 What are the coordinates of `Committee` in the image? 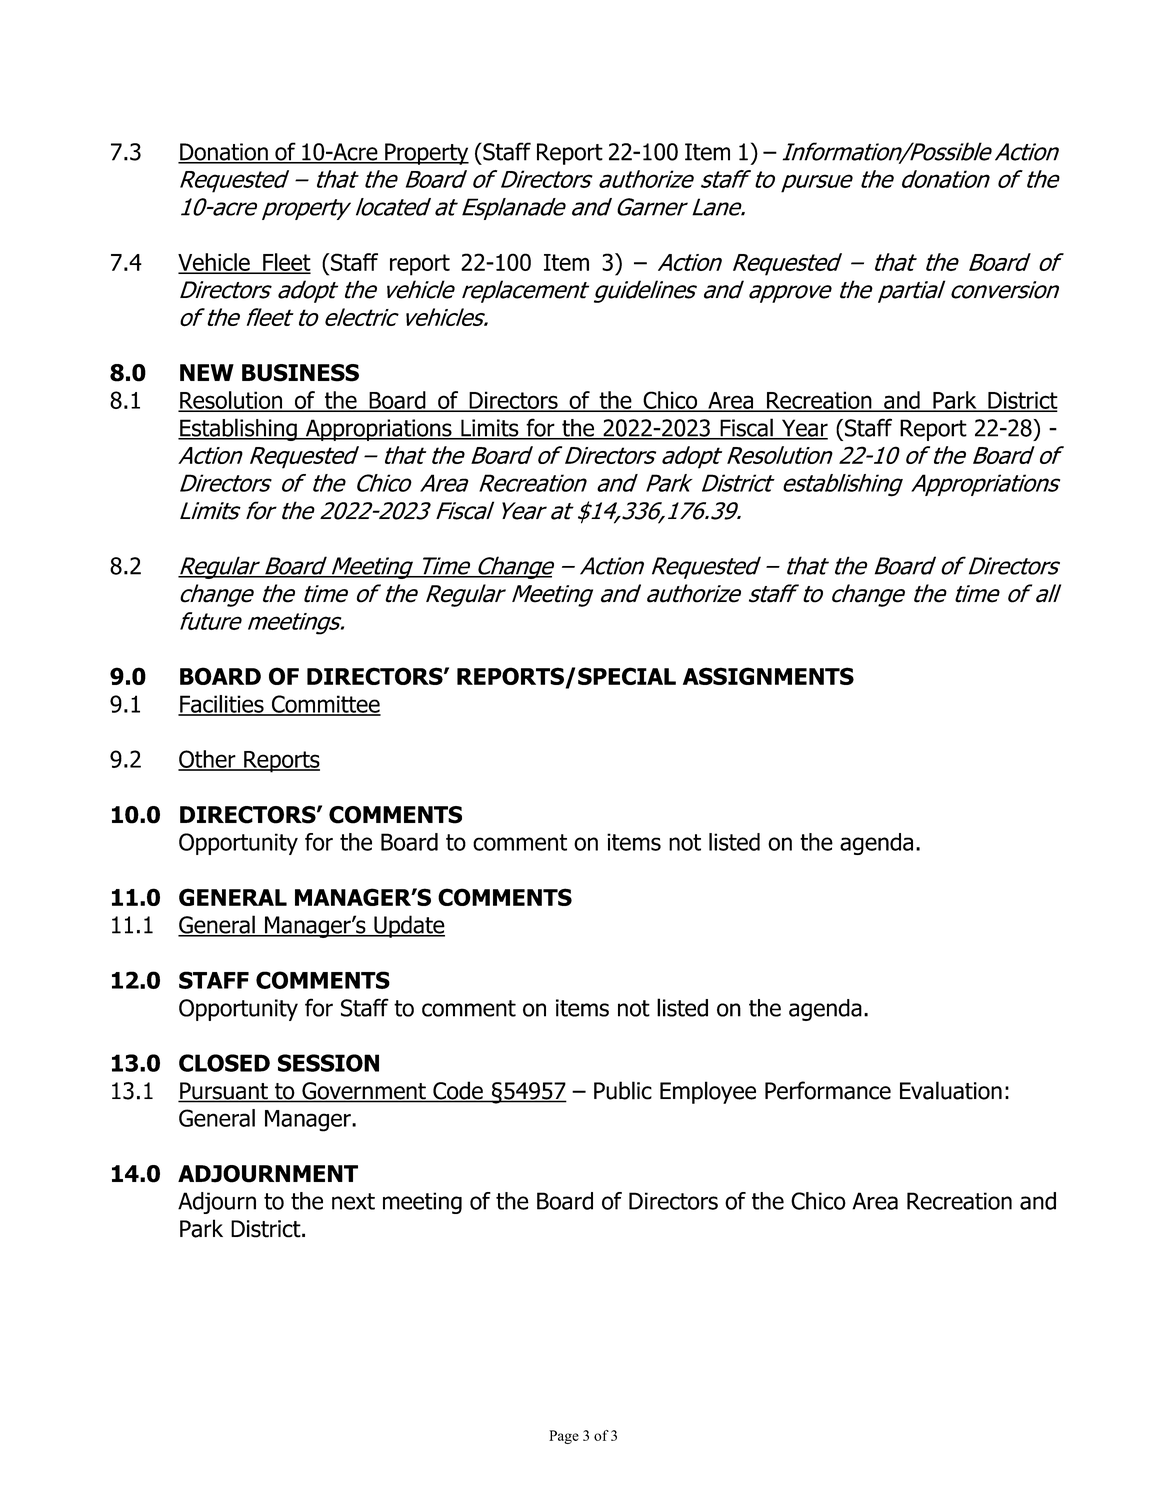 It's located at (325, 705).
